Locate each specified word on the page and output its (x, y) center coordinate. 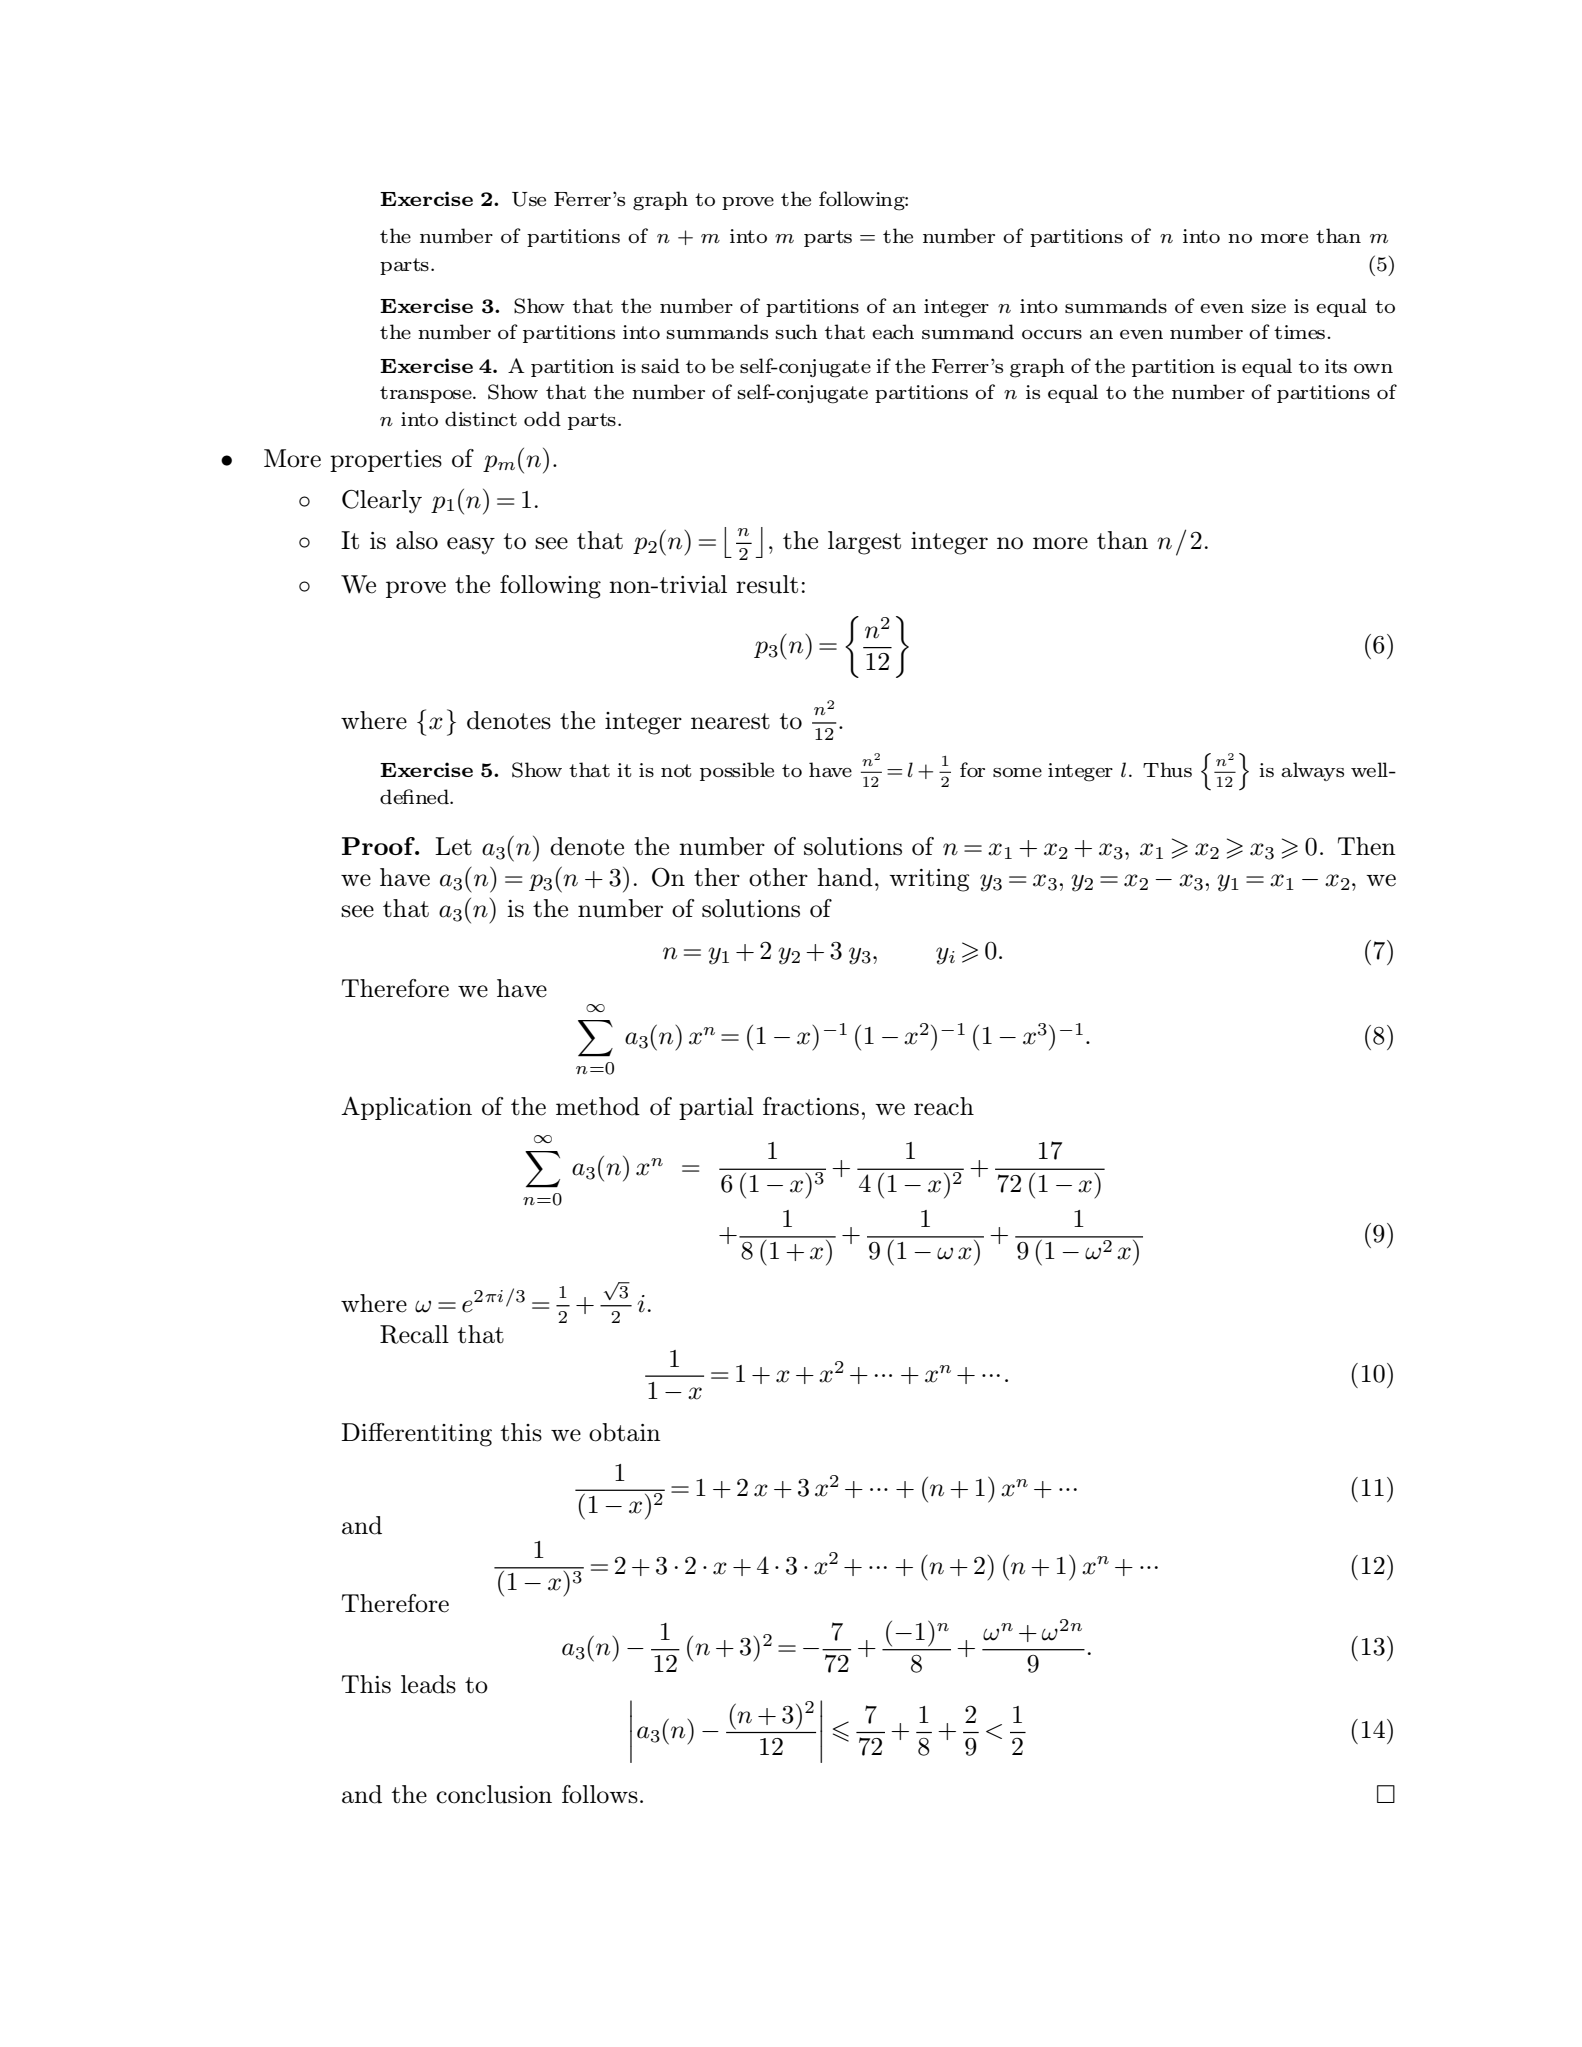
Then (1367, 846)
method (598, 1106)
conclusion (494, 1794)
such (796, 332)
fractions (811, 1106)
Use (529, 199)
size (1268, 306)
